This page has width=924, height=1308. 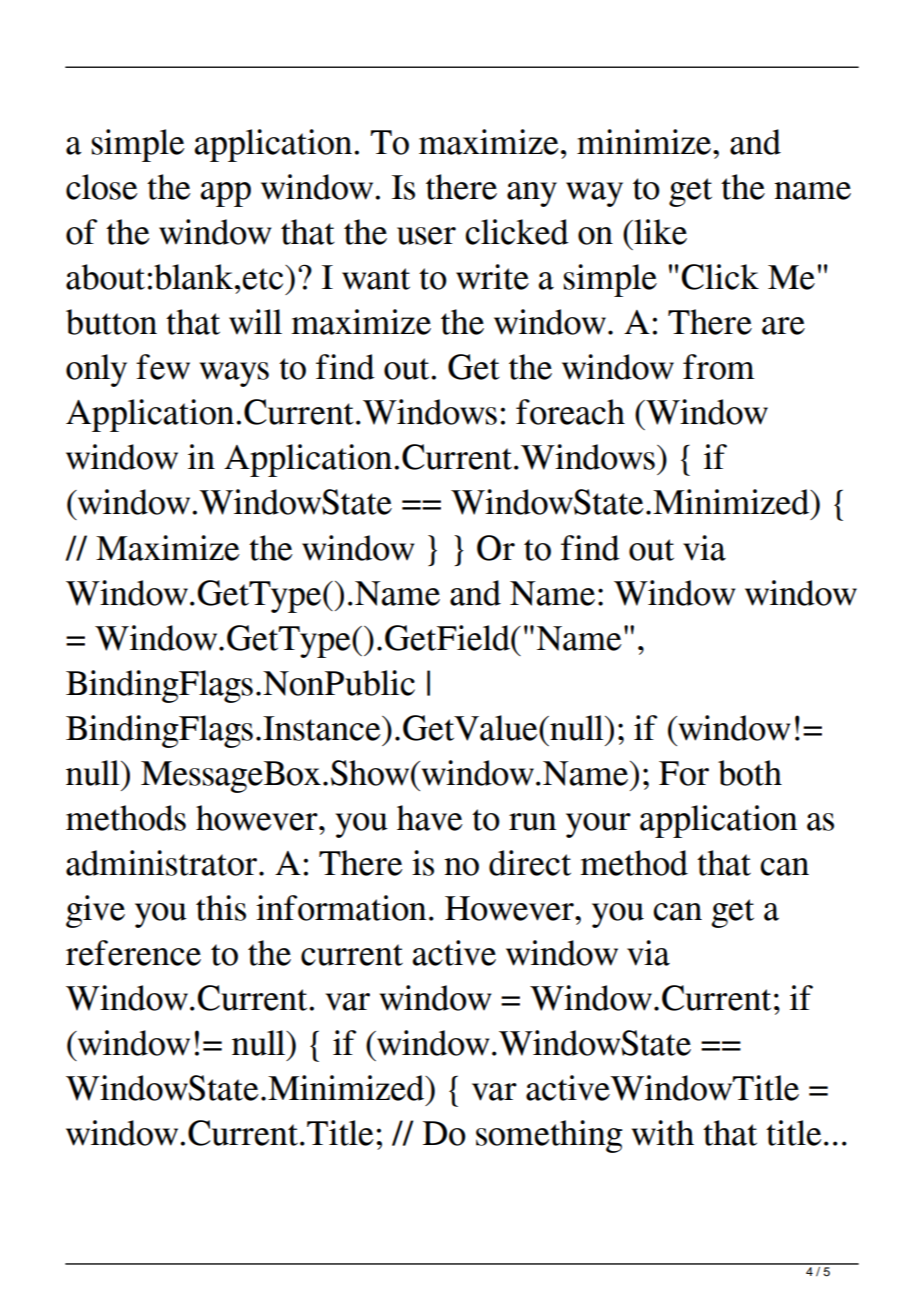 What do you see at coordinates (221, 908) in the page?
I see `this` at bounding box center [221, 908].
